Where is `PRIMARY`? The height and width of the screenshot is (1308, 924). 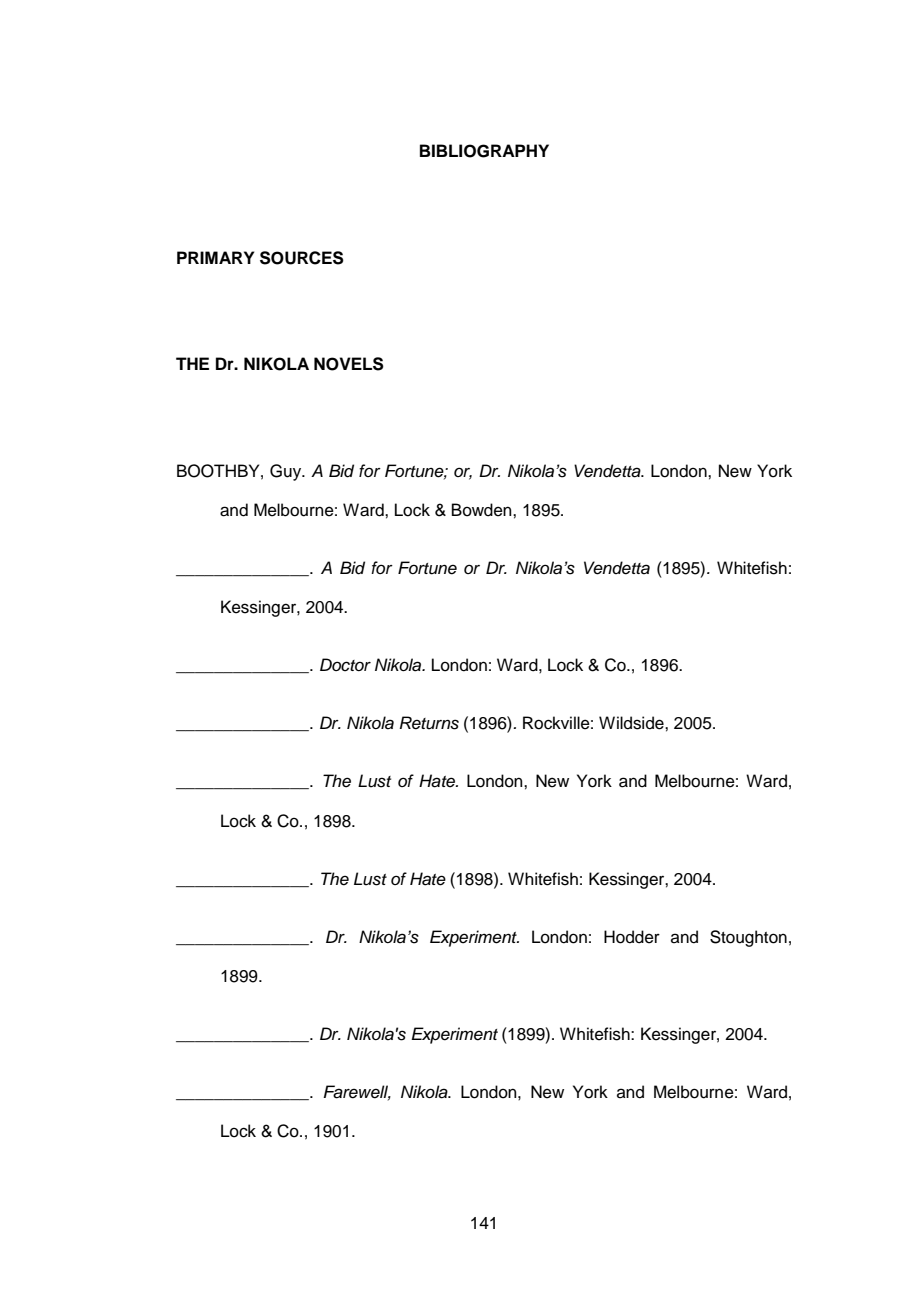
PRIMARY is located at coordinates (215, 257).
